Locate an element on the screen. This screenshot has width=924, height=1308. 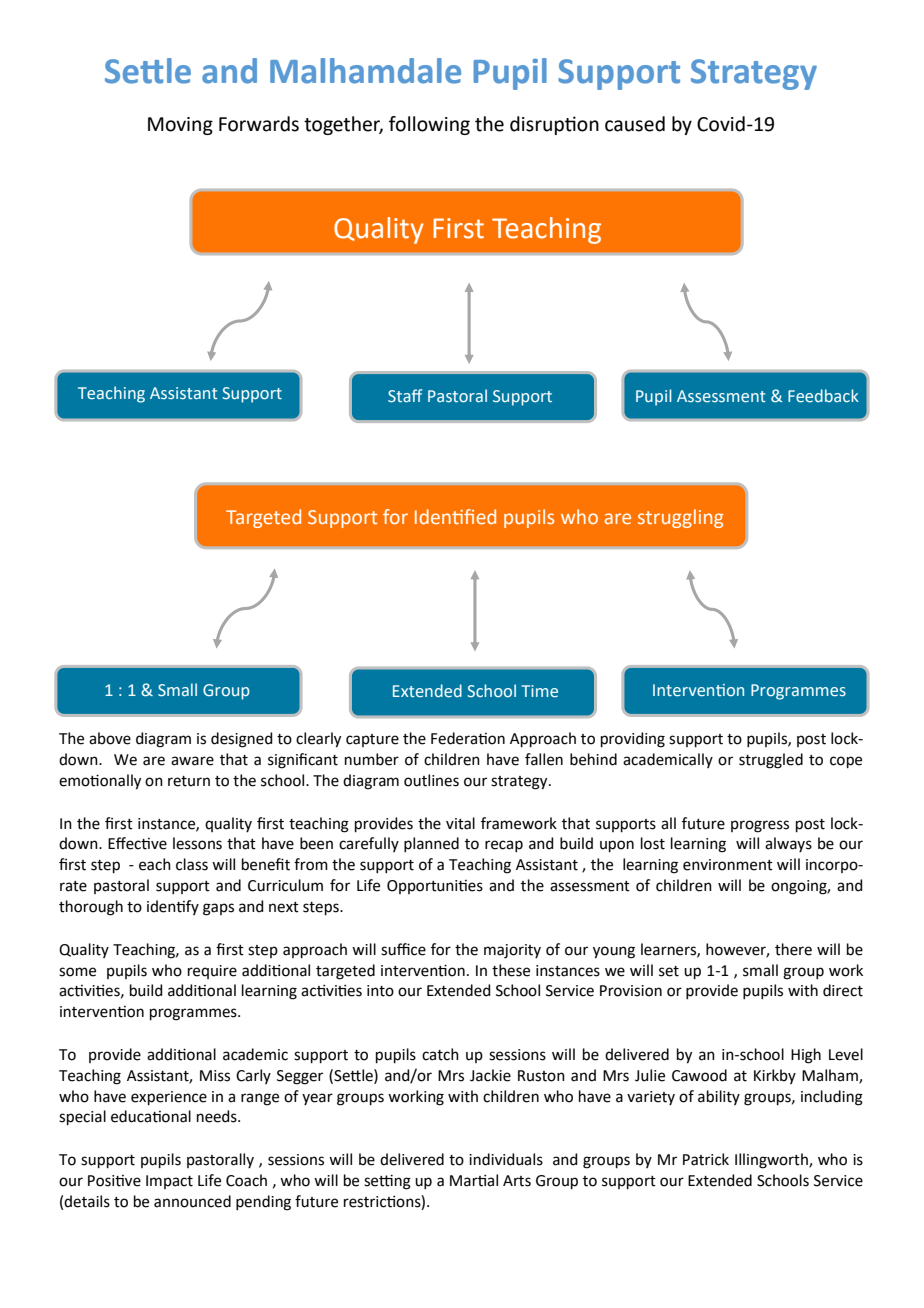
progress is located at coordinates (760, 826).
